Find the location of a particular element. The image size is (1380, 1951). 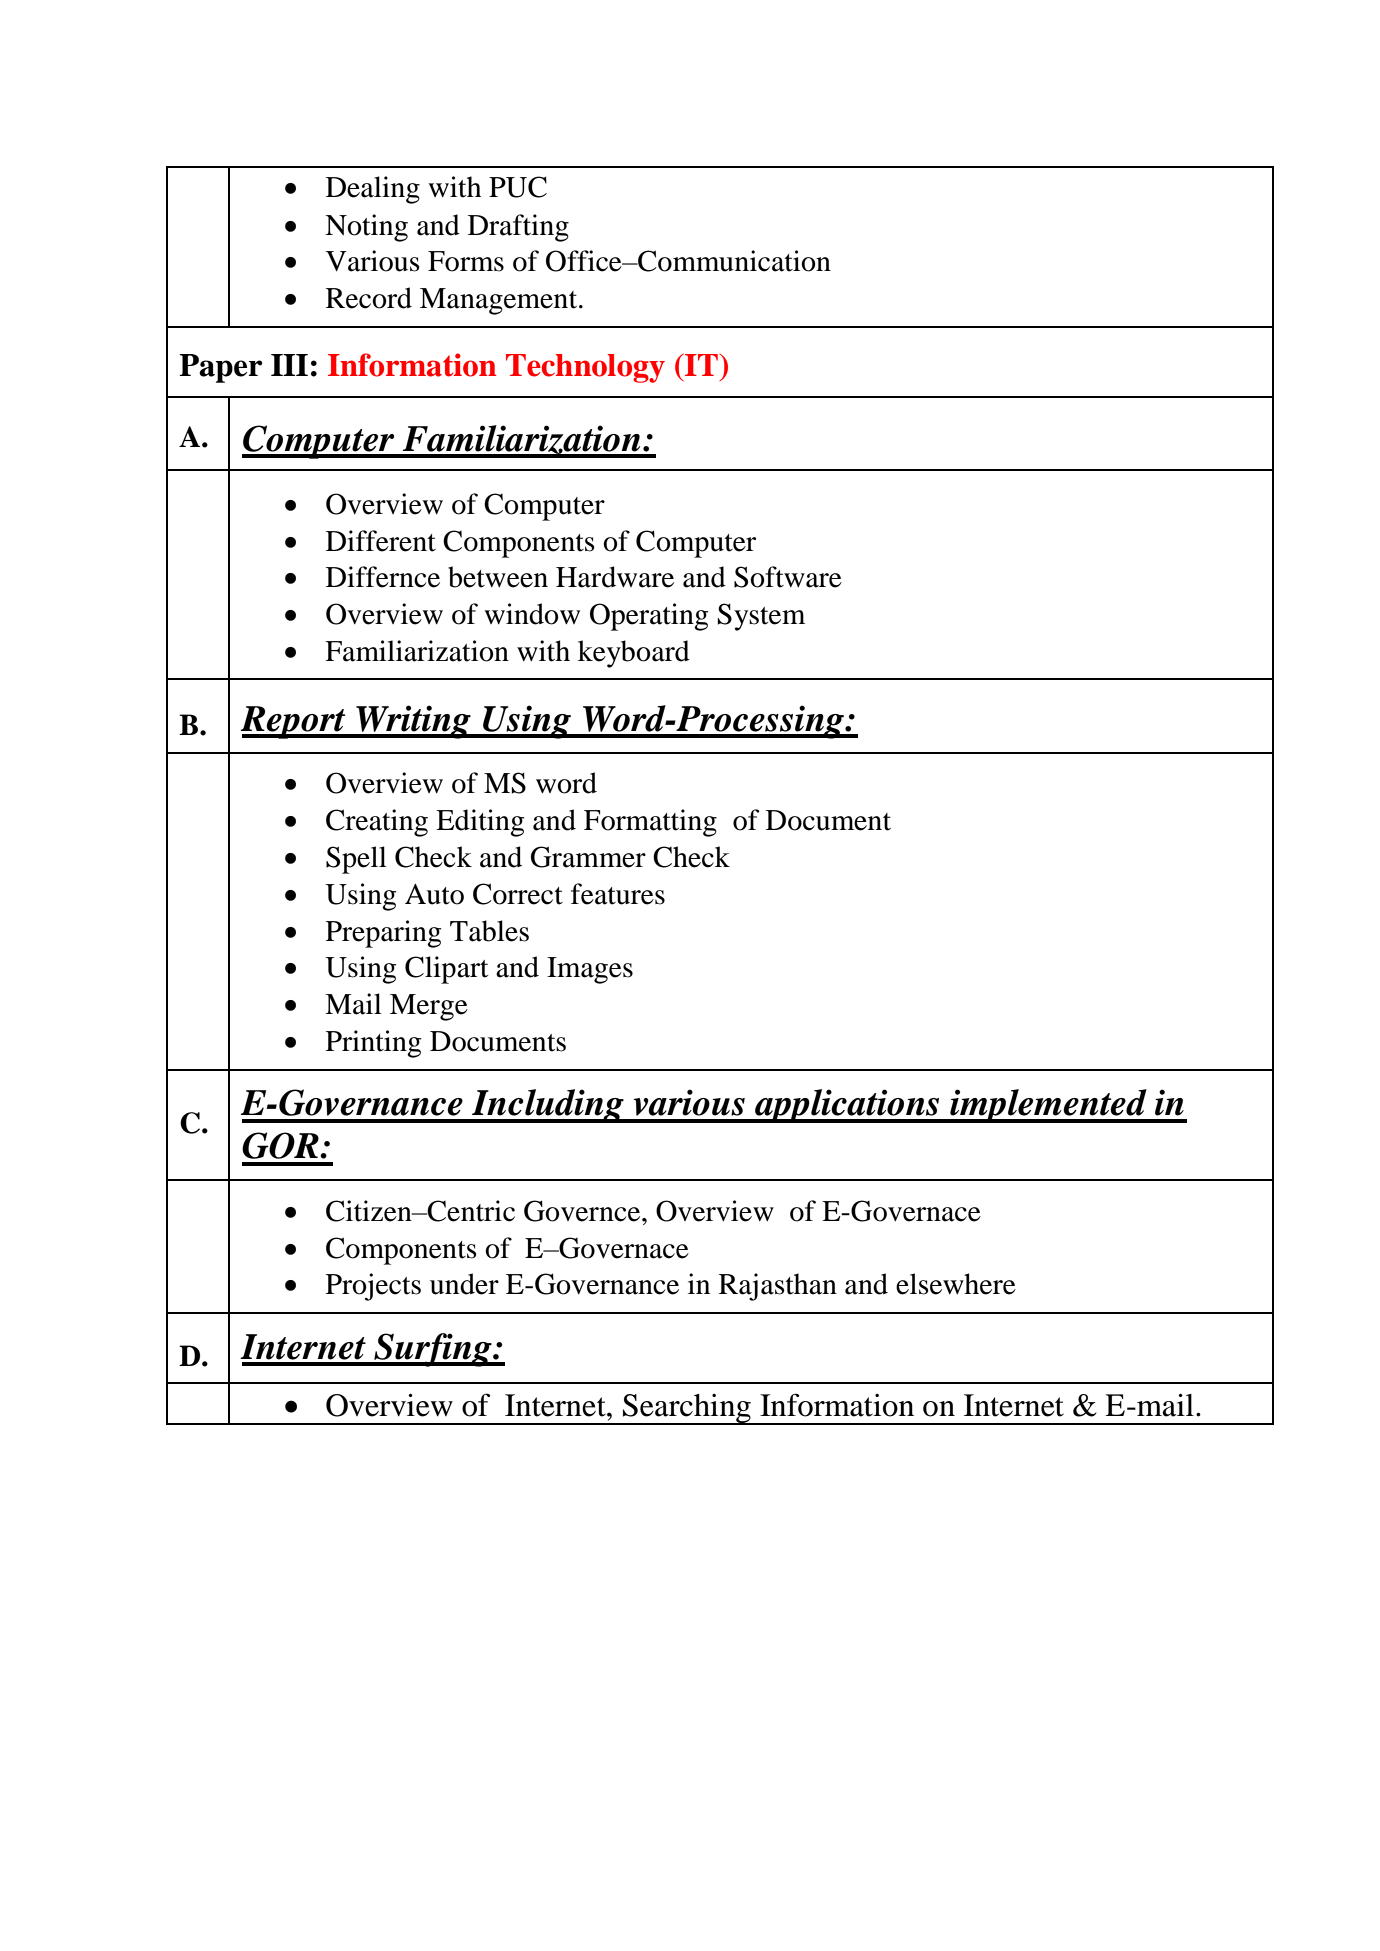

Searching is located at coordinates (687, 1409).
